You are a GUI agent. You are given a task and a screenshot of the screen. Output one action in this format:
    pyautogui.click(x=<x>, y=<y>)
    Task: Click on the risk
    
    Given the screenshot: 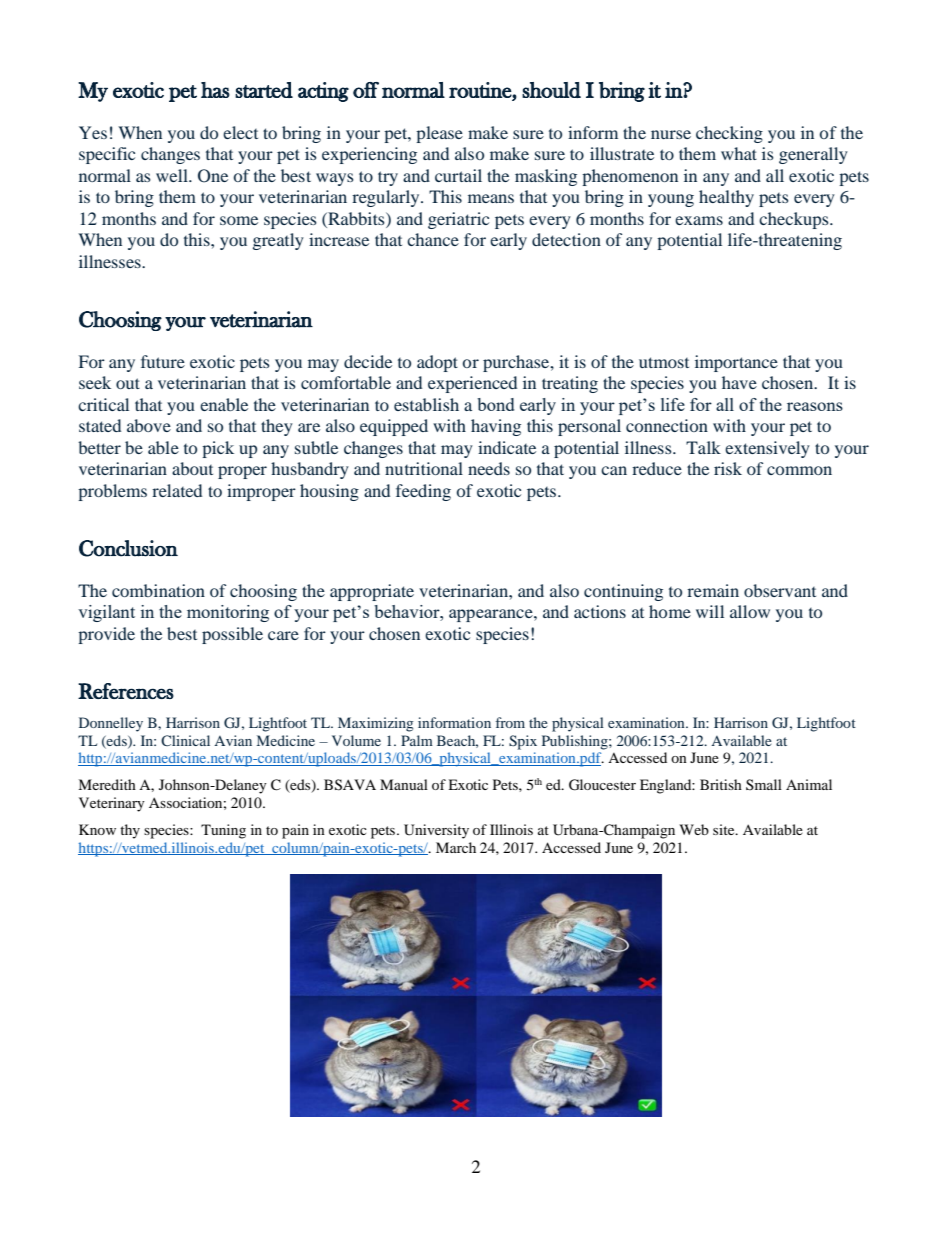 What is the action you would take?
    pyautogui.click(x=728, y=468)
